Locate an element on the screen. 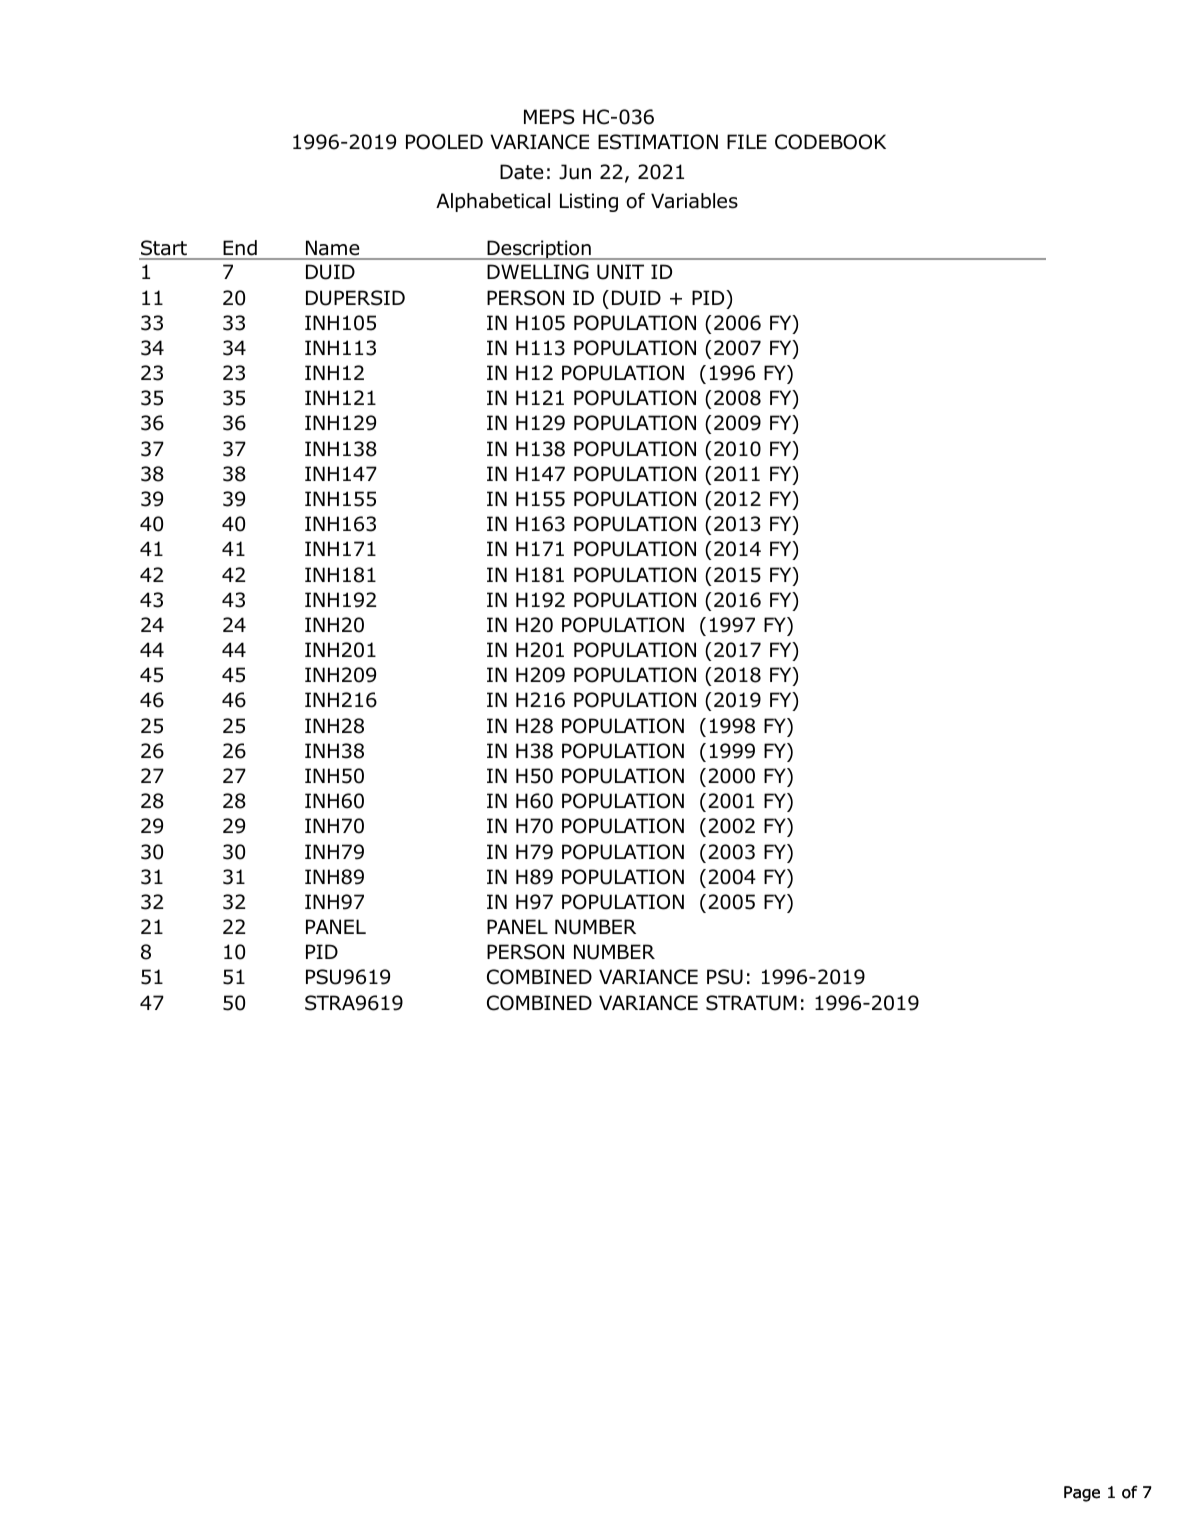  POOLED is located at coordinates (444, 142).
